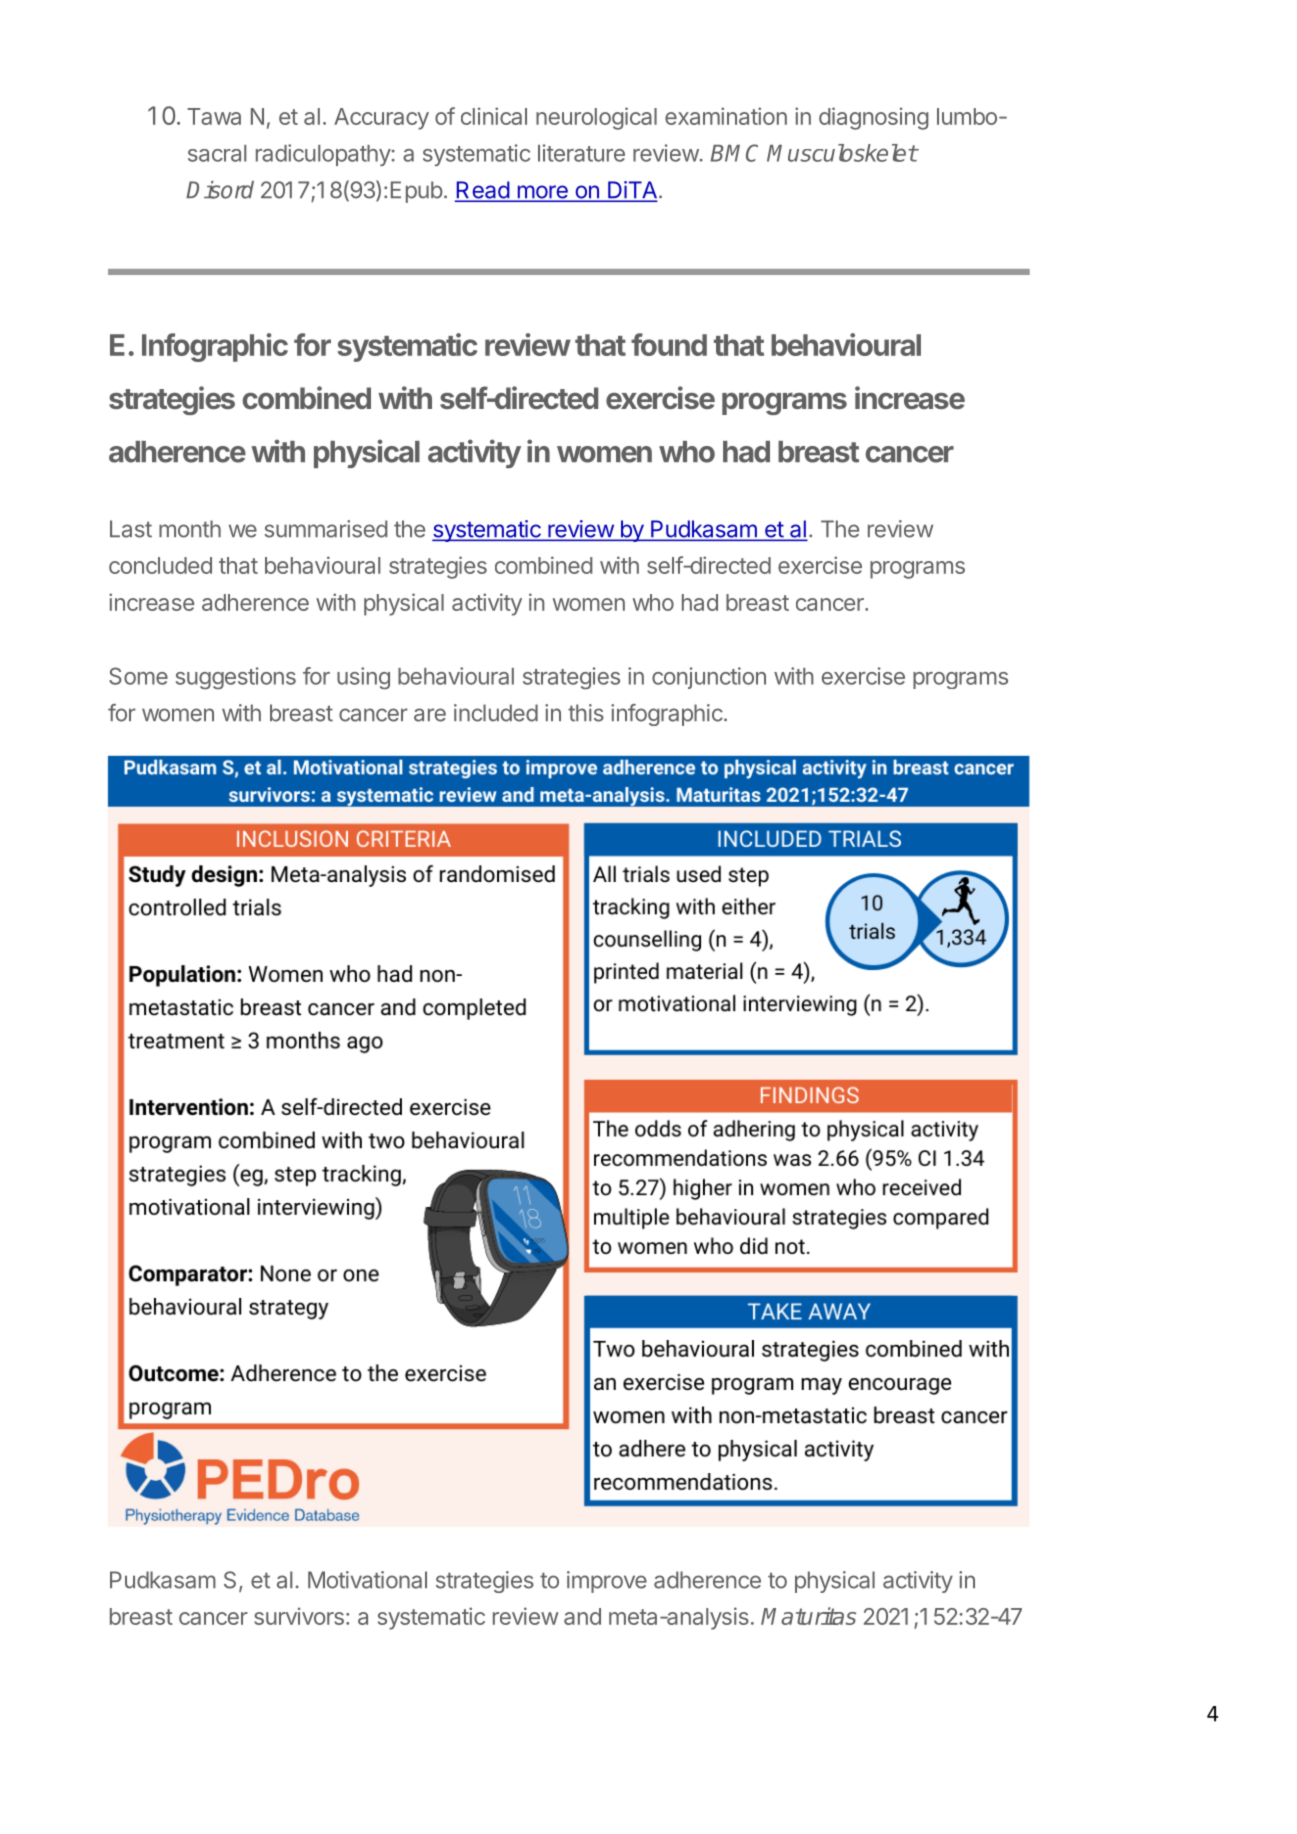  What do you see at coordinates (582, 1616) in the screenshot?
I see `and` at bounding box center [582, 1616].
